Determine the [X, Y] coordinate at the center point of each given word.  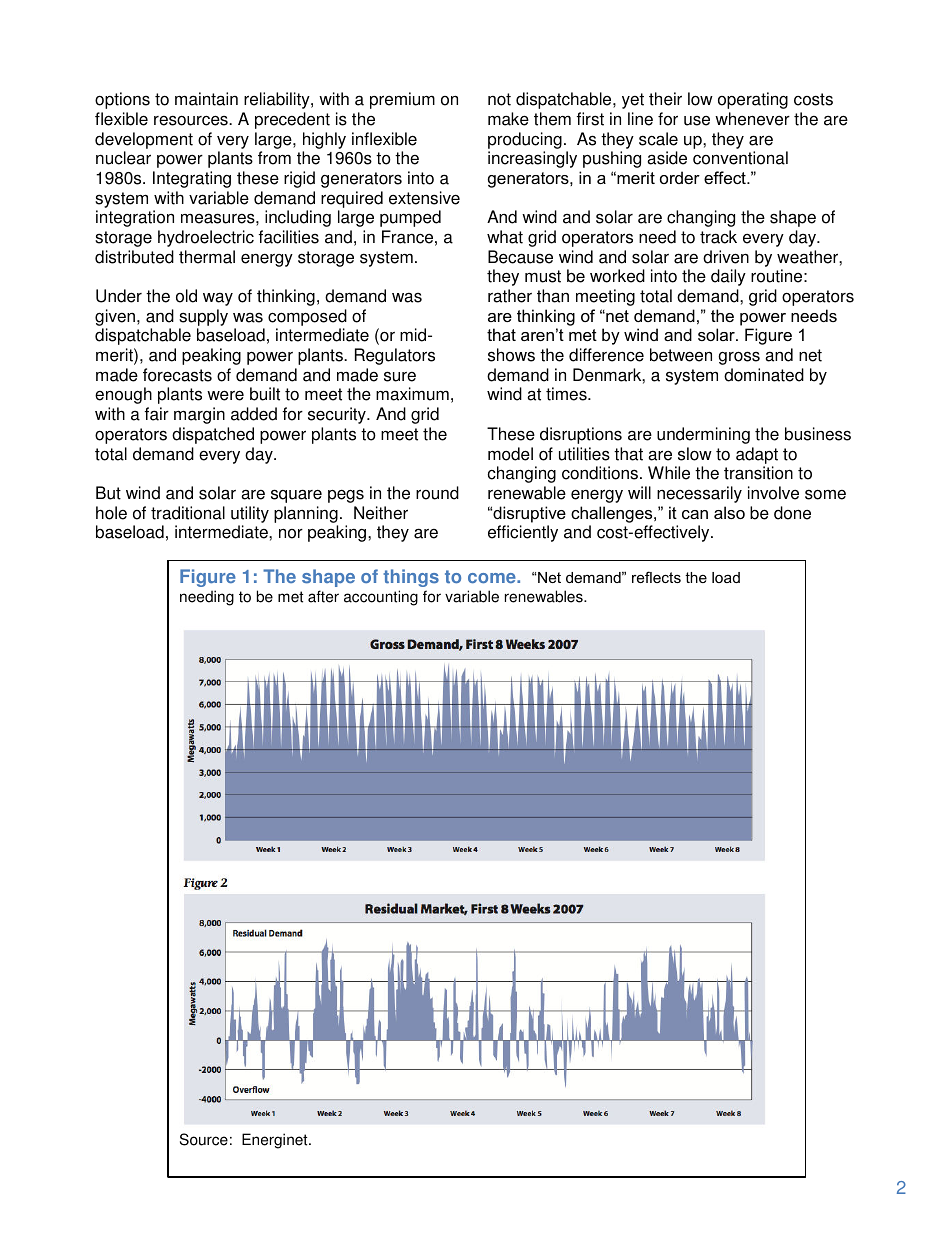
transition [758, 473]
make [508, 119]
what [505, 237]
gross [739, 358]
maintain [206, 99]
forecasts [177, 375]
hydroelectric [206, 238]
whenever [752, 119]
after [323, 596]
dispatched [213, 435]
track [718, 237]
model [510, 454]
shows [511, 355]
